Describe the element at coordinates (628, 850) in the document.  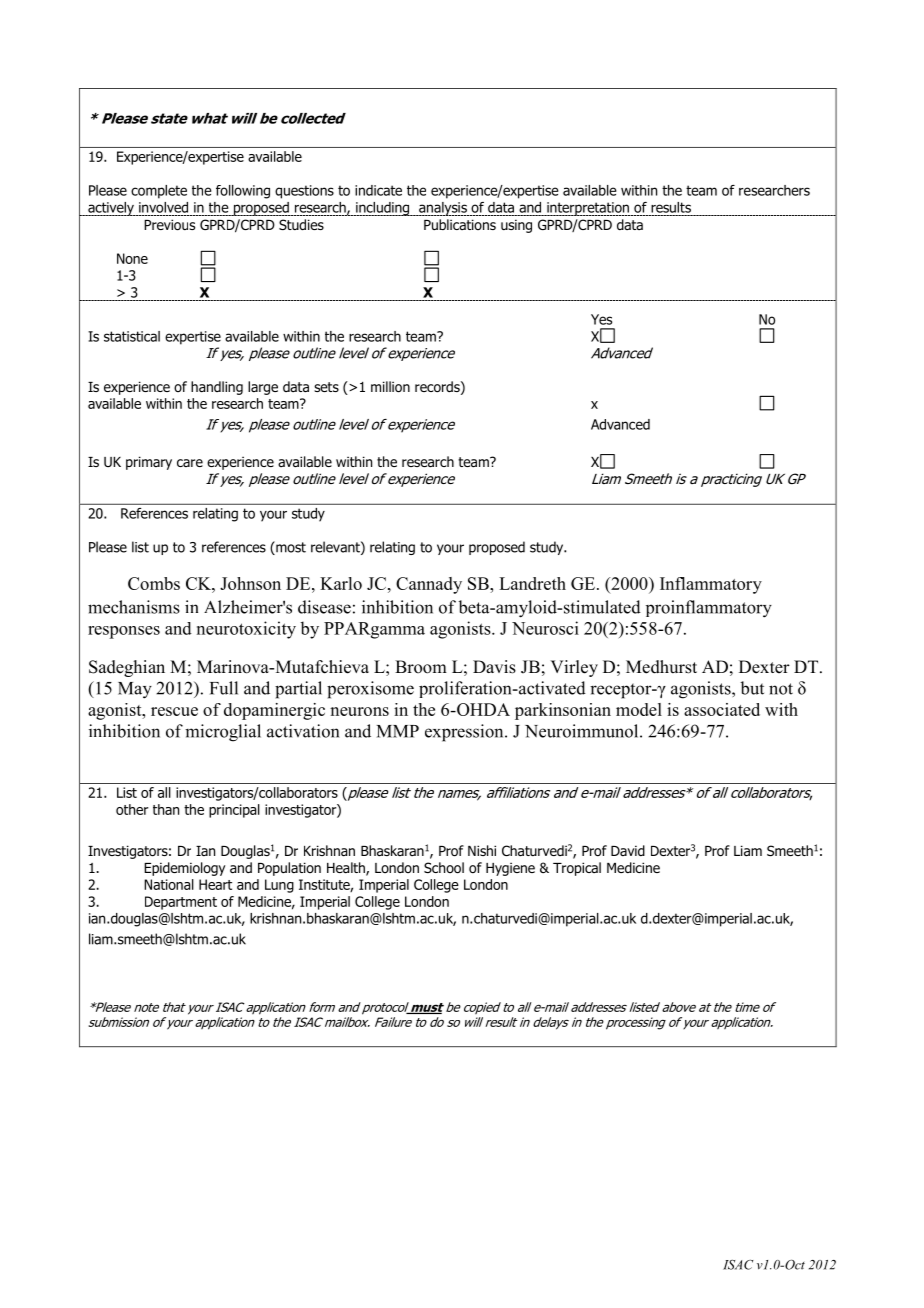
I see `David` at that location.
